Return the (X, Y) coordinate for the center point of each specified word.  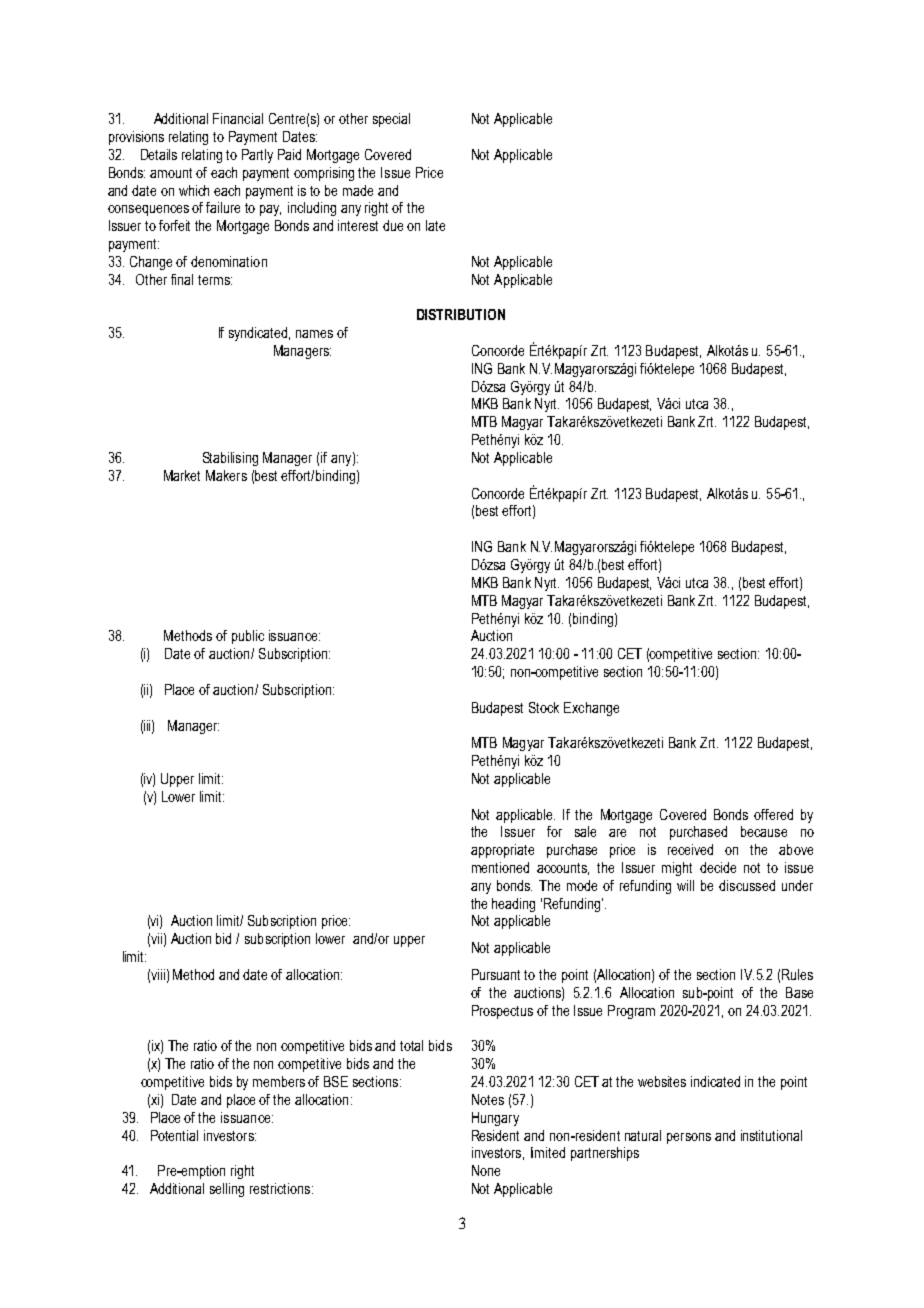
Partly (257, 156)
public (248, 637)
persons (689, 1138)
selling (227, 1190)
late (435, 225)
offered (773, 814)
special (391, 120)
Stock (544, 707)
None (486, 1170)
